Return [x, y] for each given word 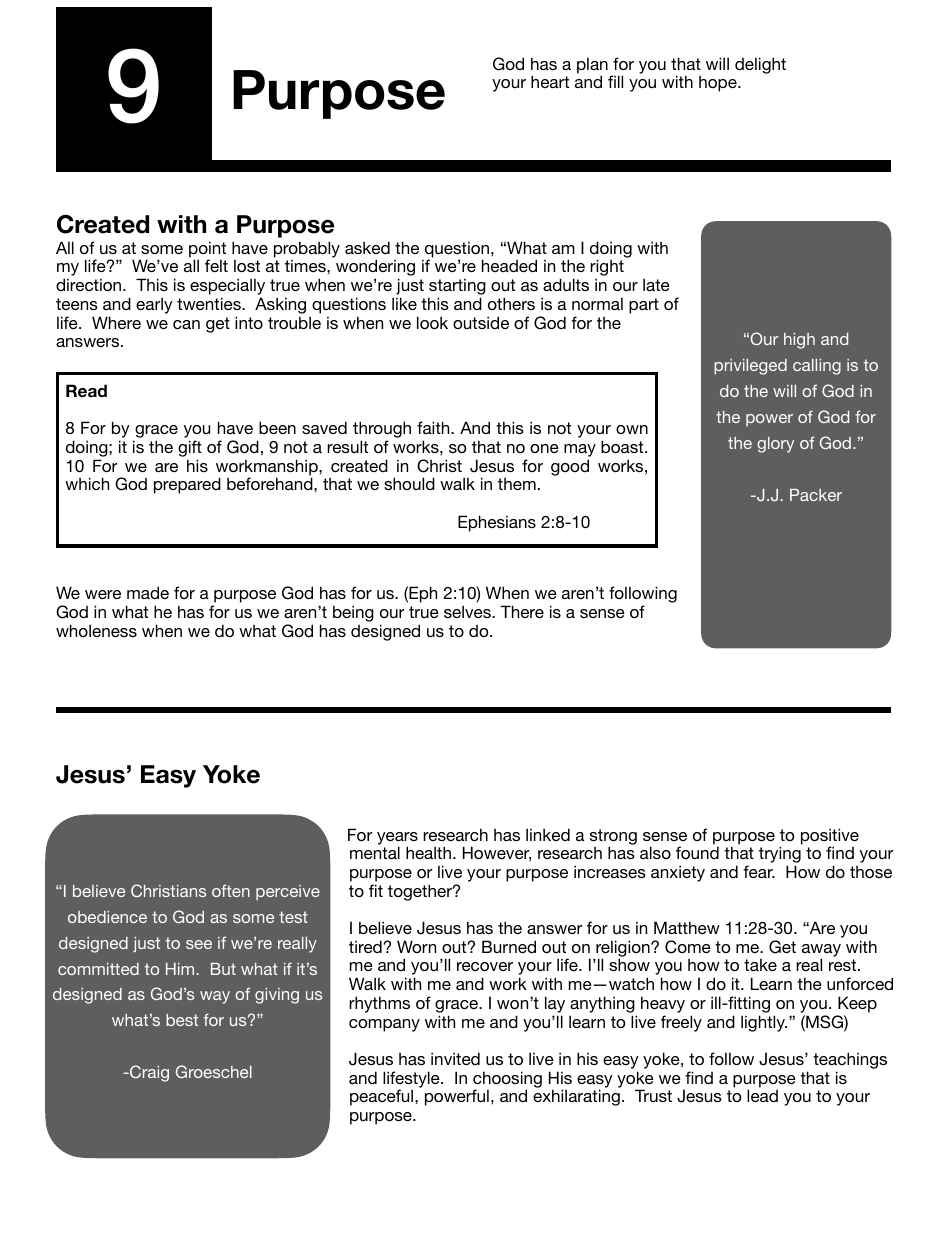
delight [760, 65]
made [148, 592]
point [207, 250]
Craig [148, 1073]
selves [468, 611]
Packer [816, 495]
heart [550, 81]
